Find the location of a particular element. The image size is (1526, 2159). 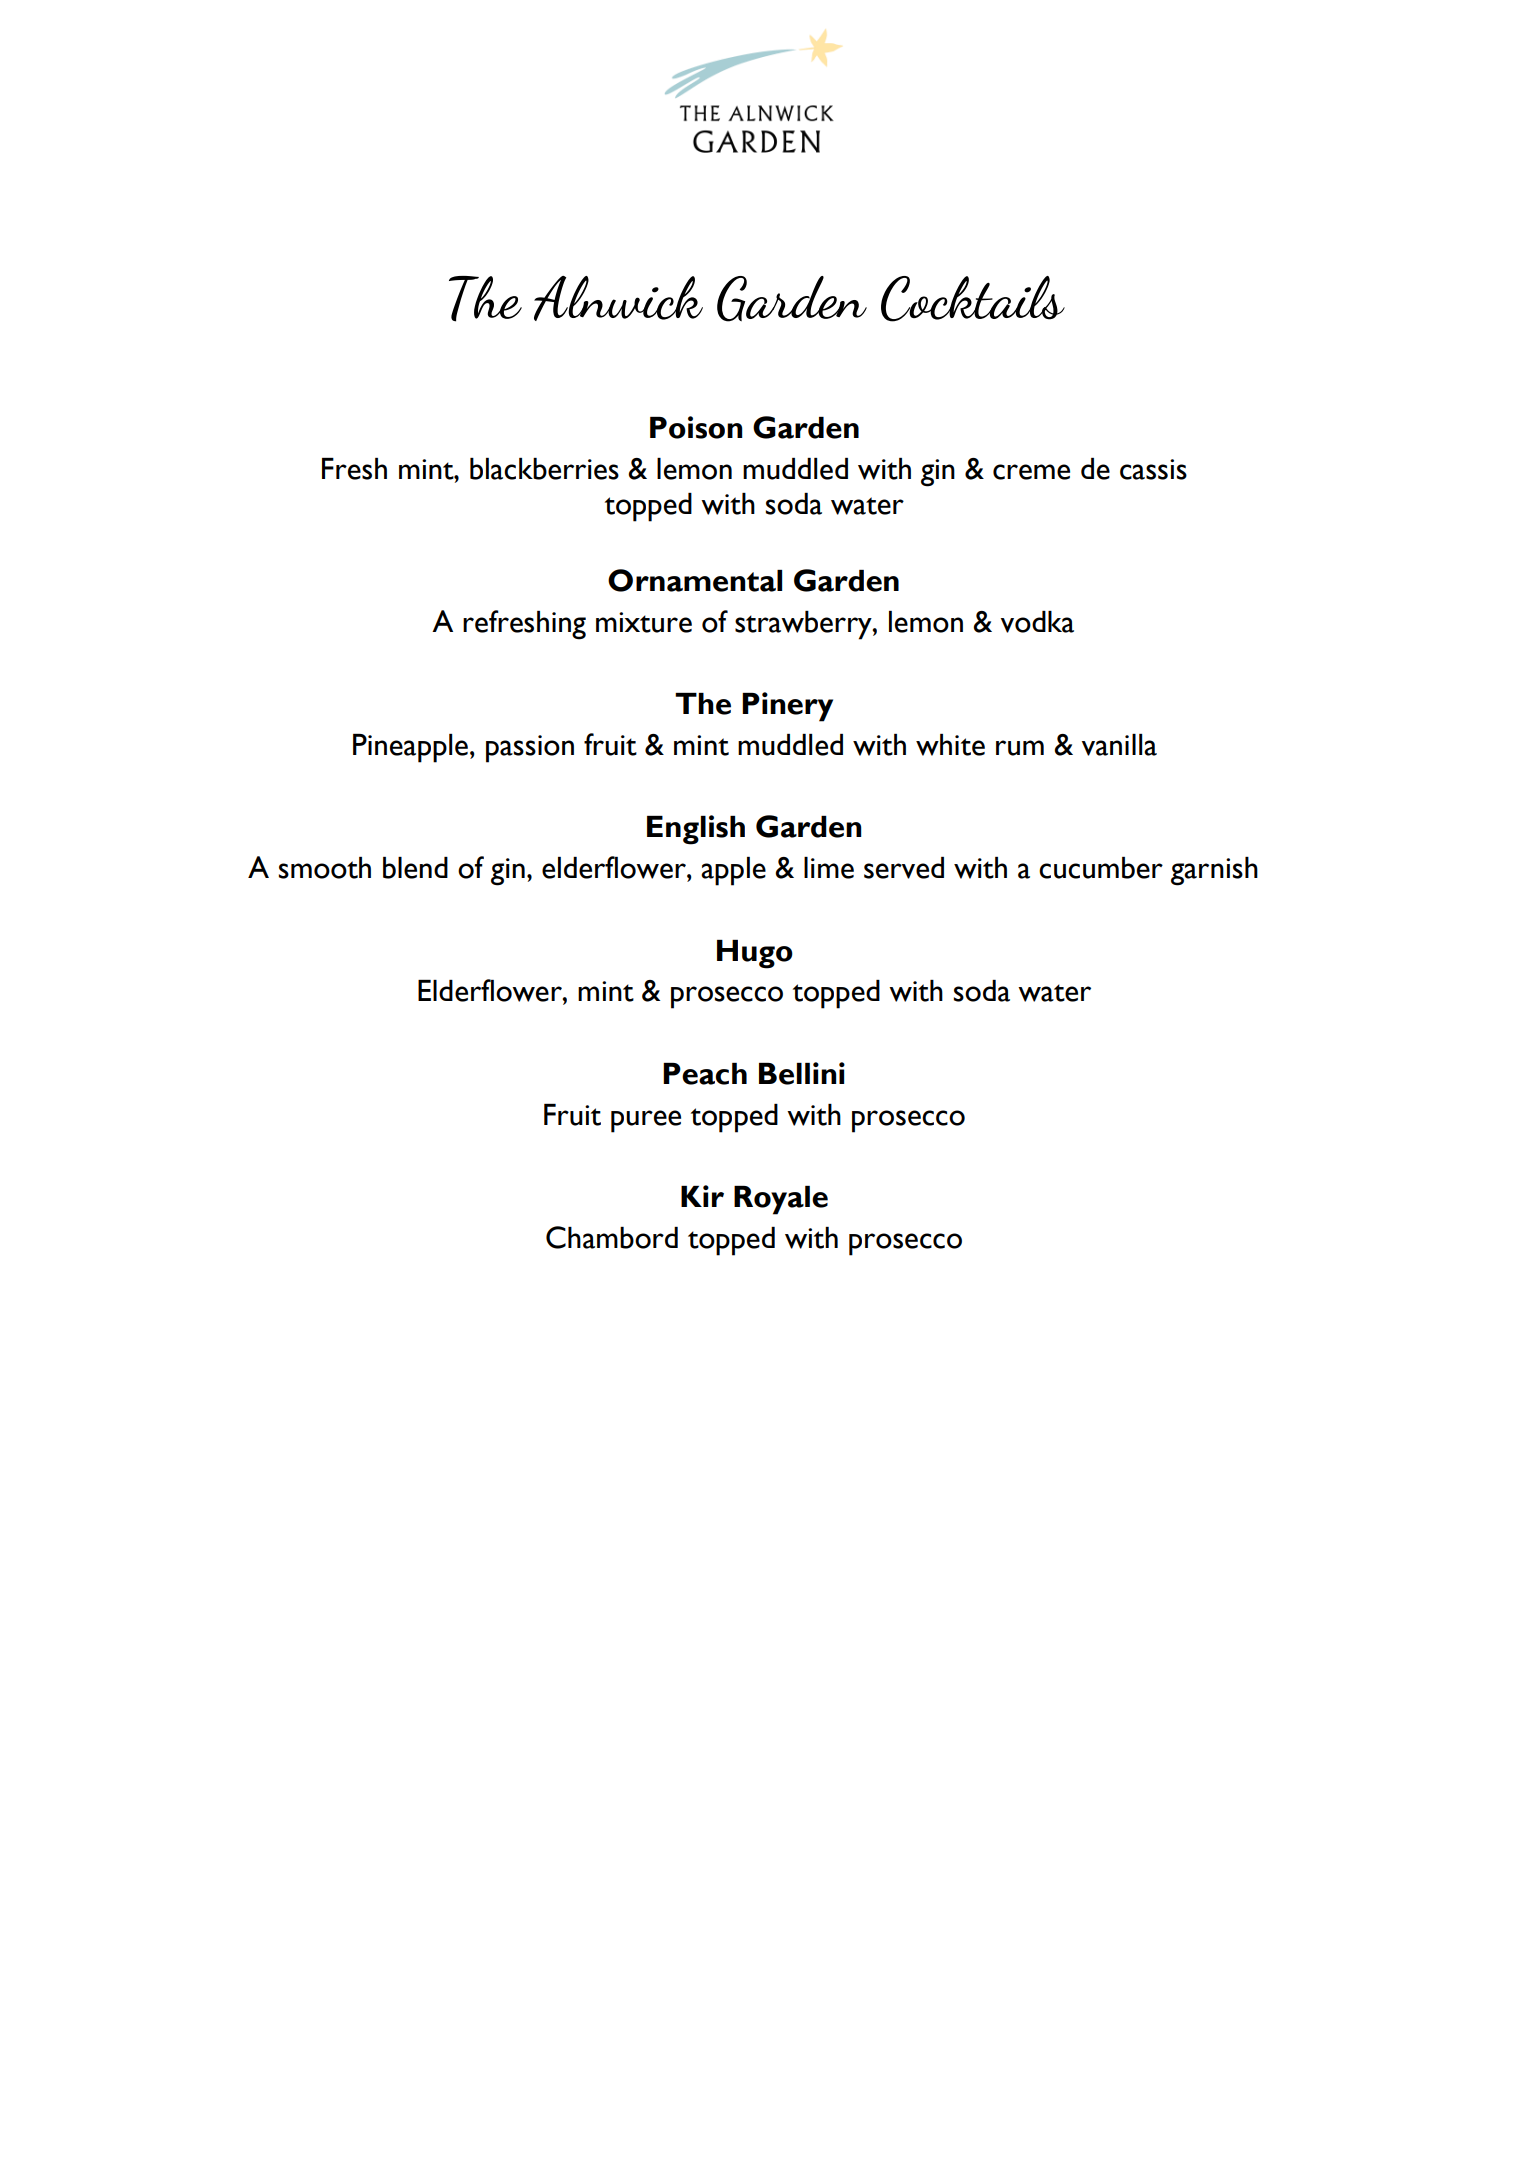

Bellini is located at coordinates (802, 1073).
